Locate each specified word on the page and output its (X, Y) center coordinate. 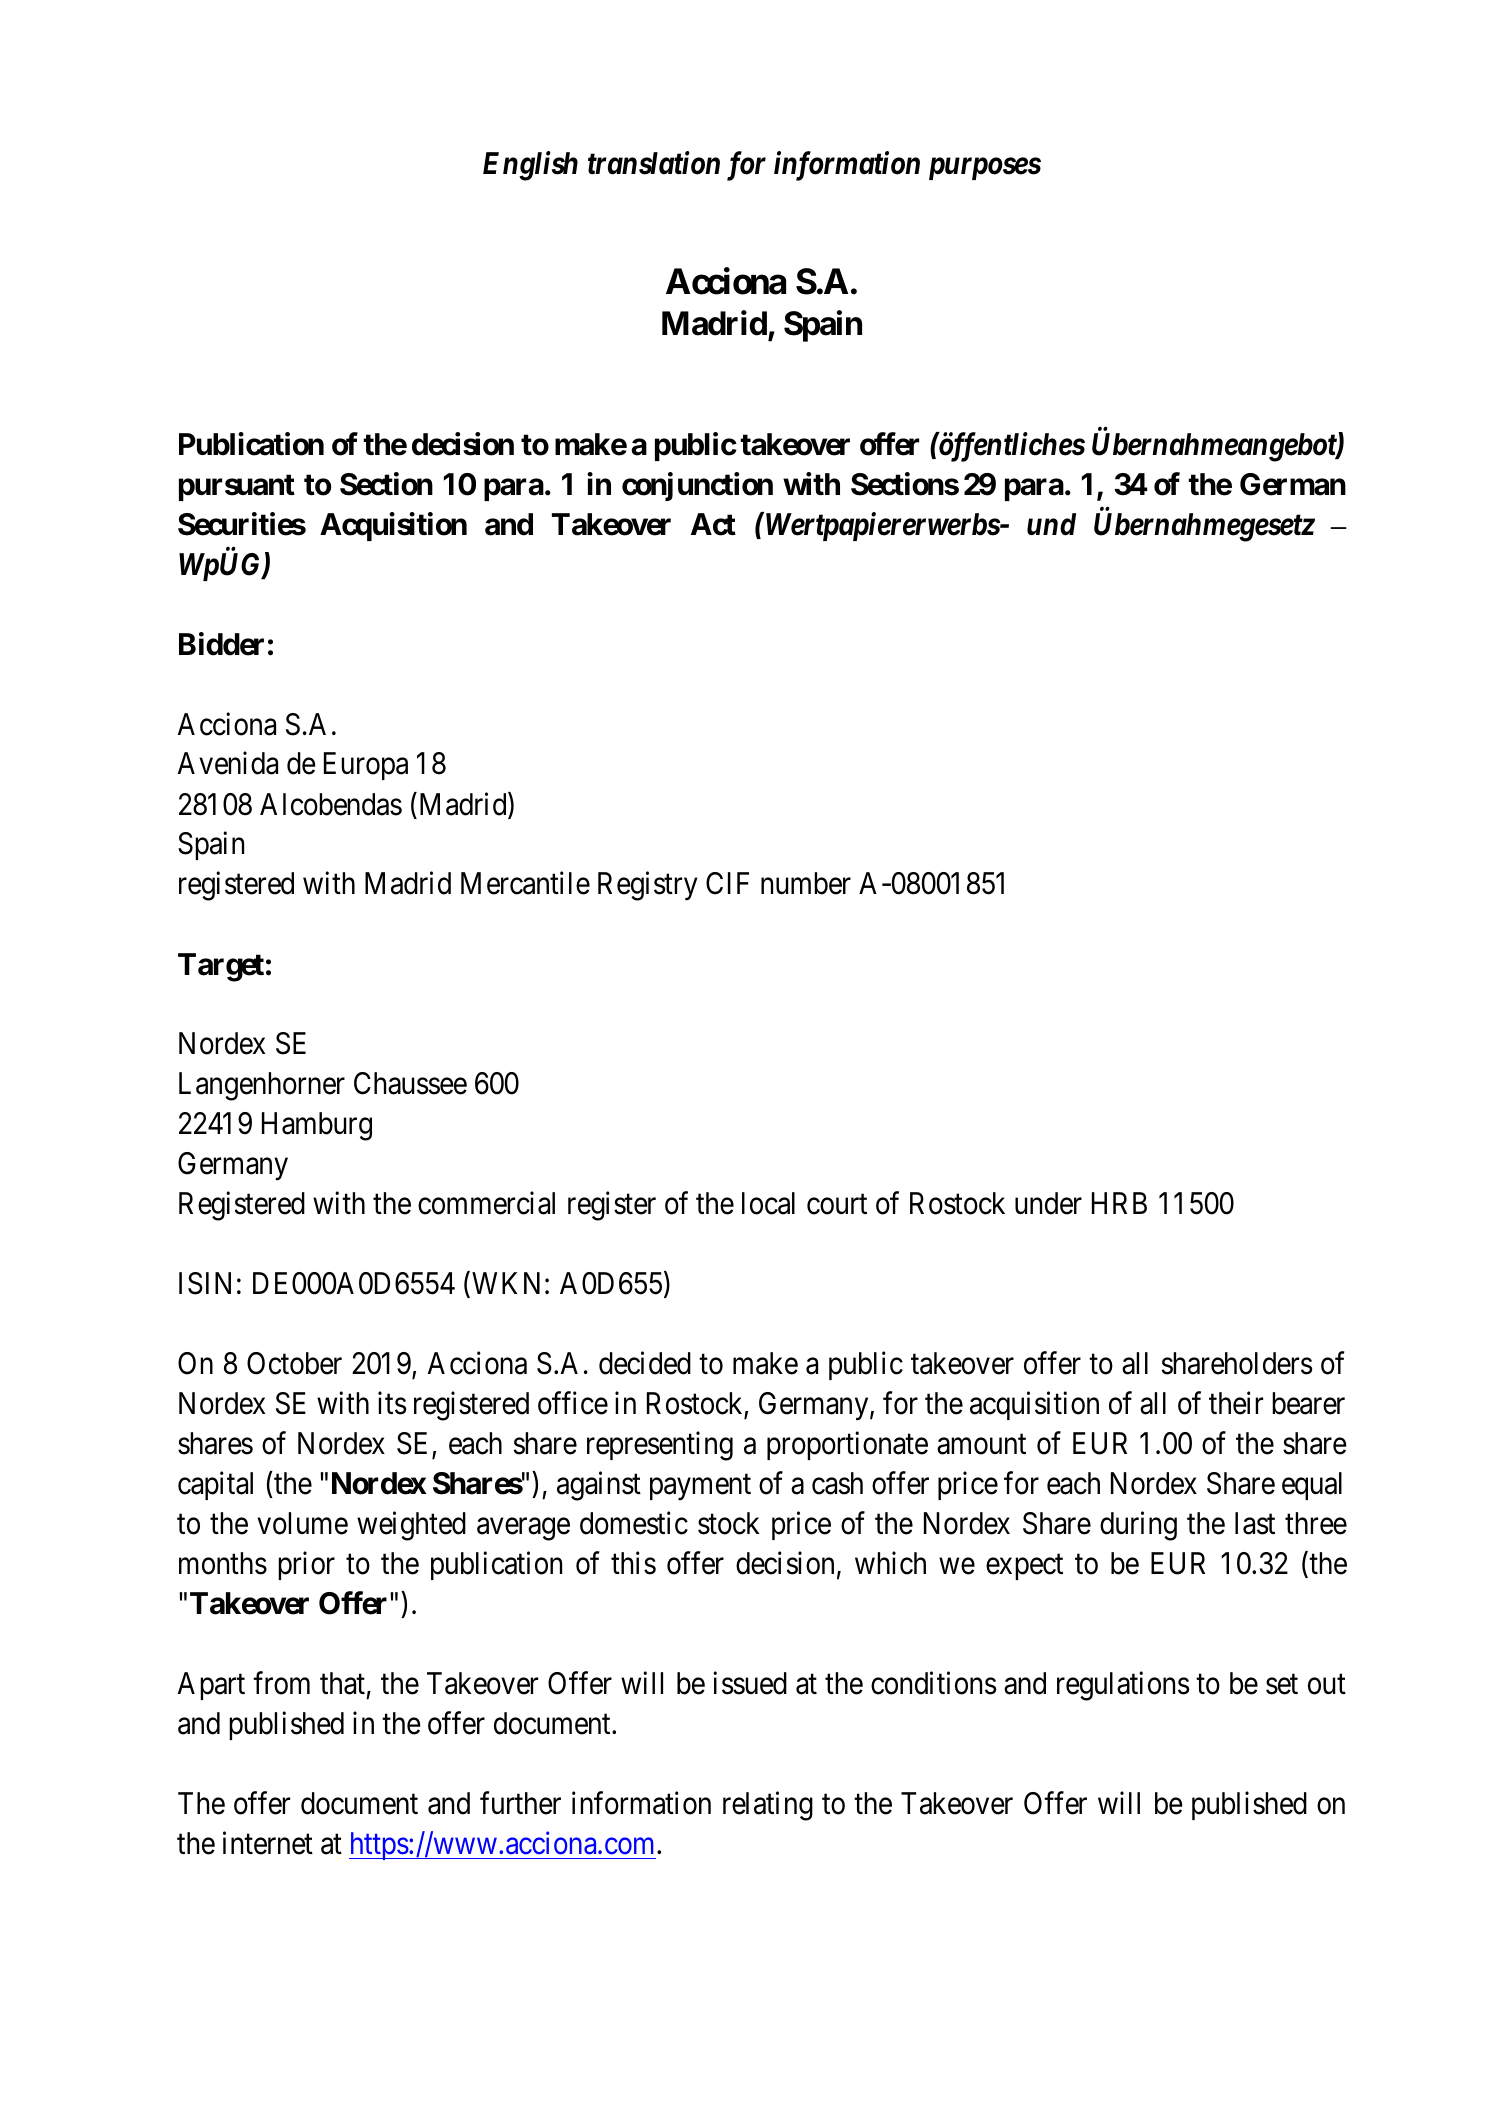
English (530, 166)
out (1327, 1685)
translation (654, 163)
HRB (1119, 1203)
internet (268, 1843)
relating (768, 1806)
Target (221, 967)
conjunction (697, 487)
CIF (727, 883)
